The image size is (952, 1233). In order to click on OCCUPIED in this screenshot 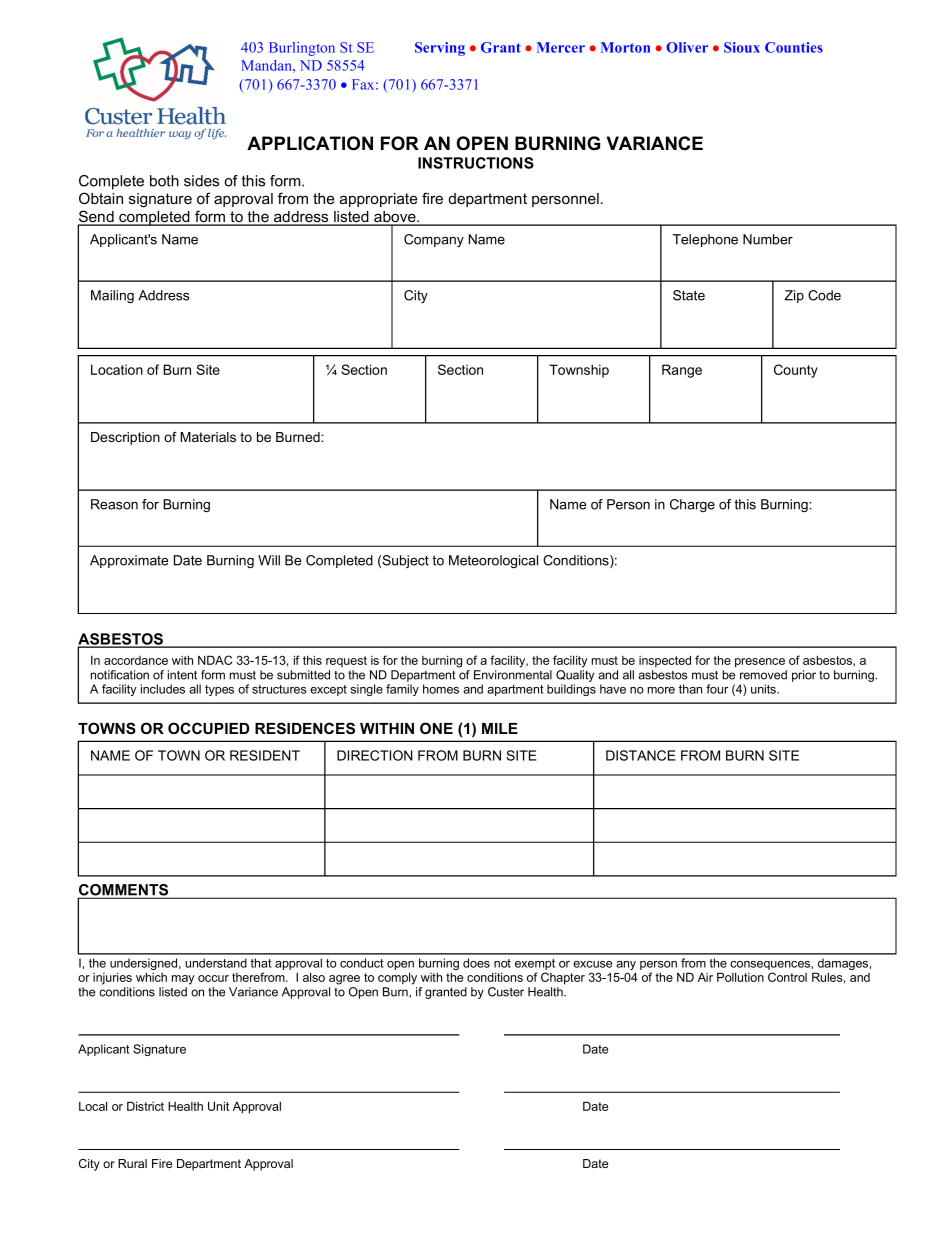, I will do `click(208, 728)`.
